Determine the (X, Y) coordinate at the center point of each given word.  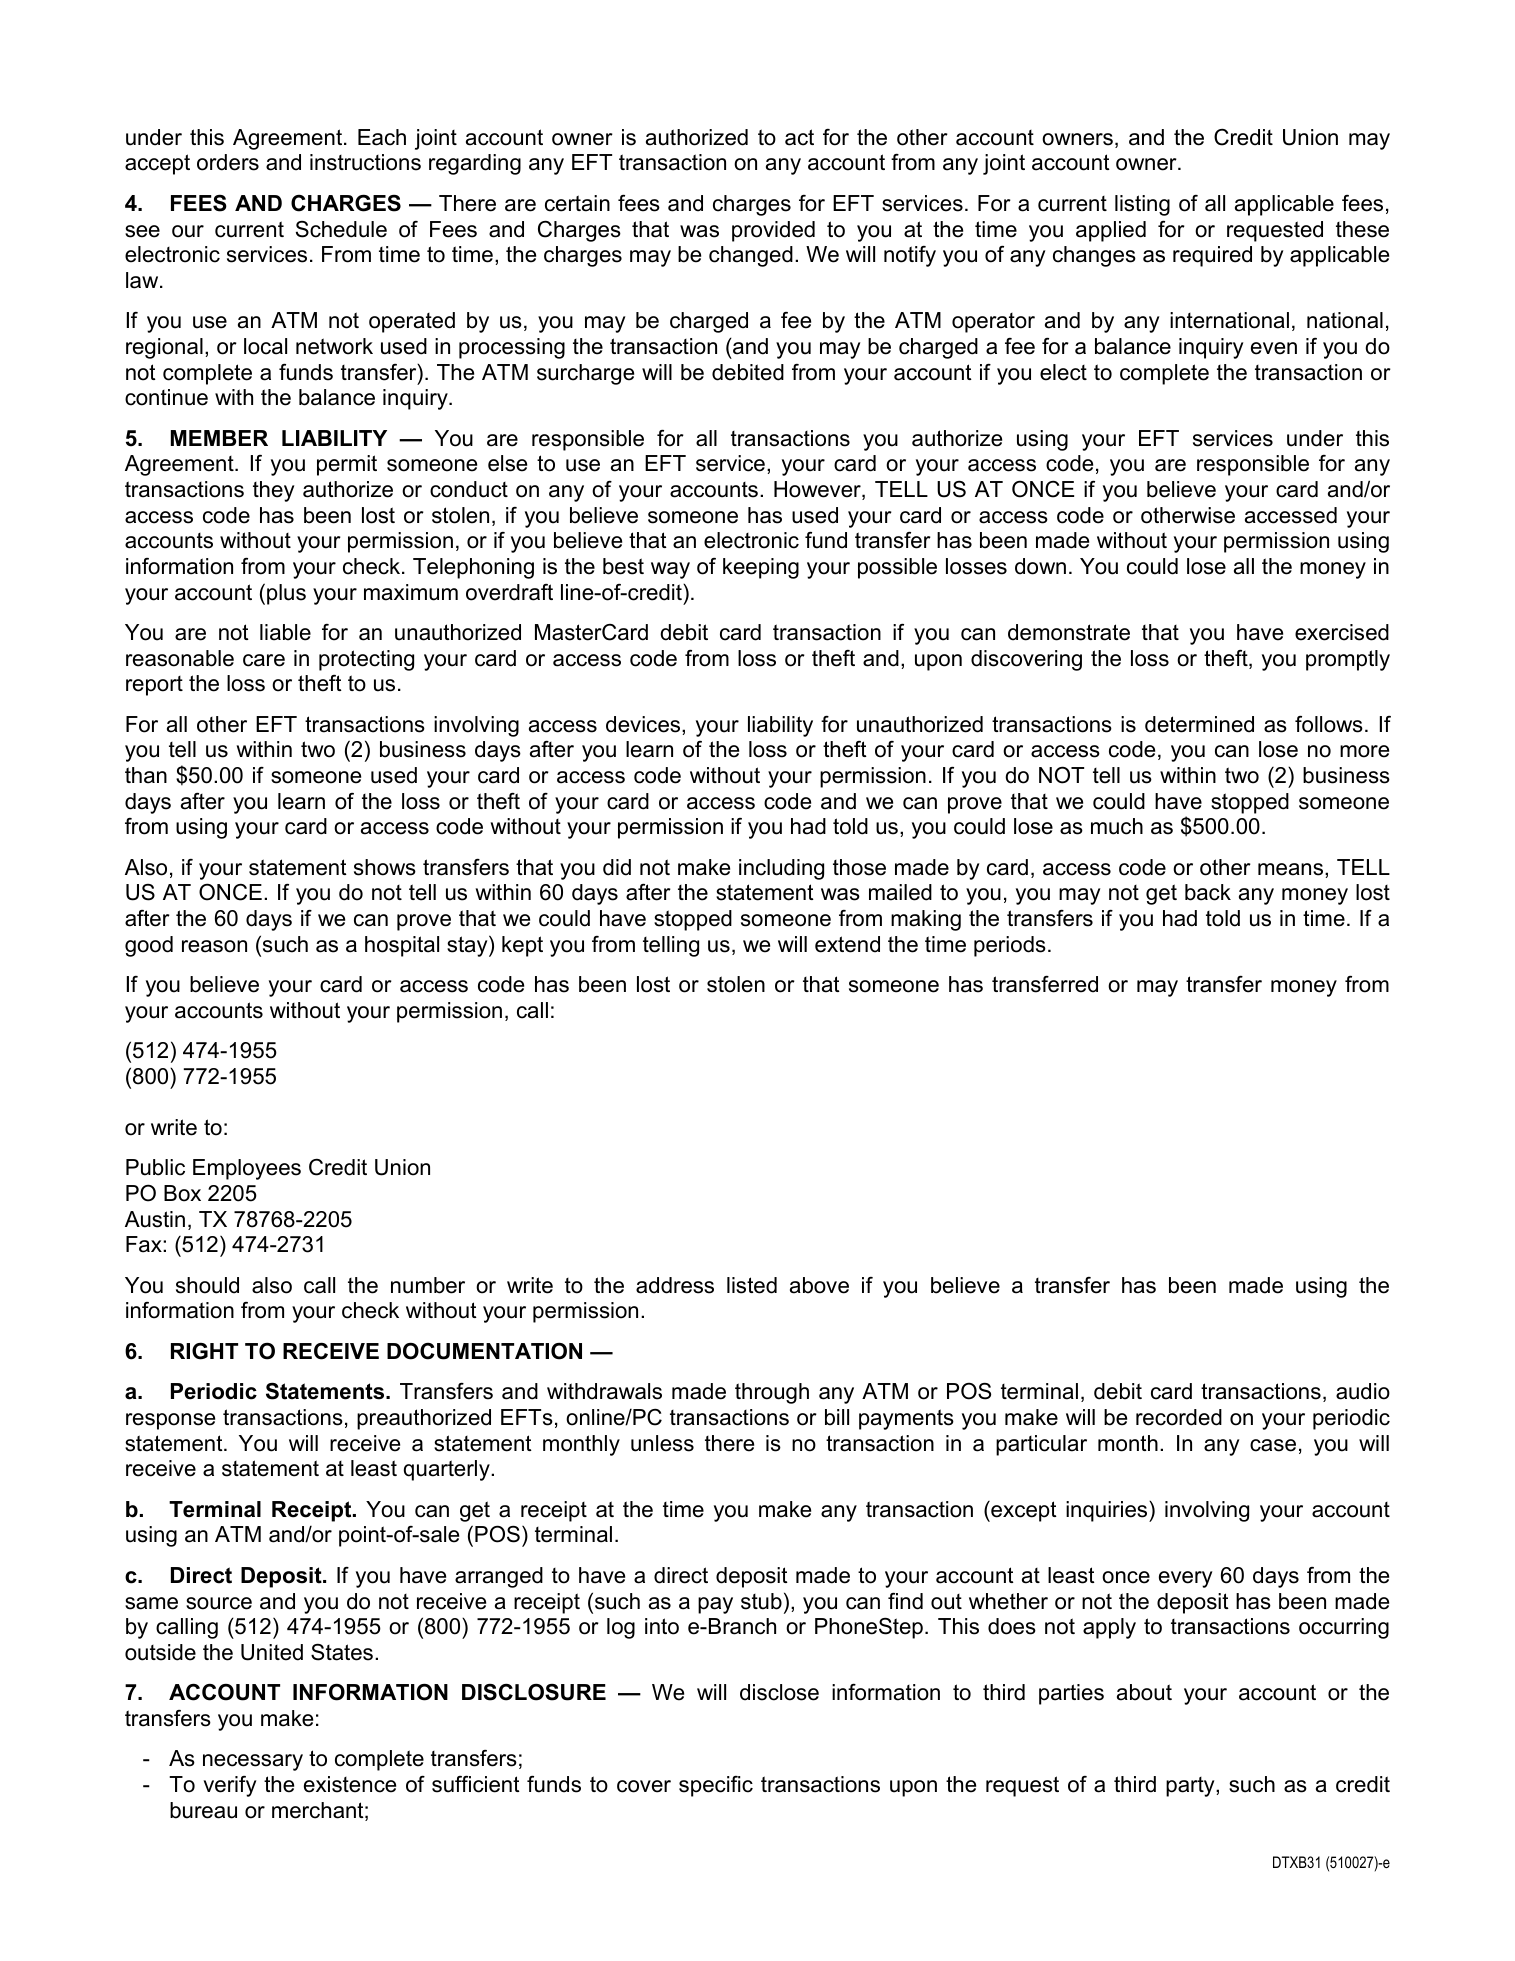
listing (1142, 205)
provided (773, 231)
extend (847, 944)
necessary (253, 1762)
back (1208, 892)
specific (716, 1786)
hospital (402, 946)
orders (228, 162)
